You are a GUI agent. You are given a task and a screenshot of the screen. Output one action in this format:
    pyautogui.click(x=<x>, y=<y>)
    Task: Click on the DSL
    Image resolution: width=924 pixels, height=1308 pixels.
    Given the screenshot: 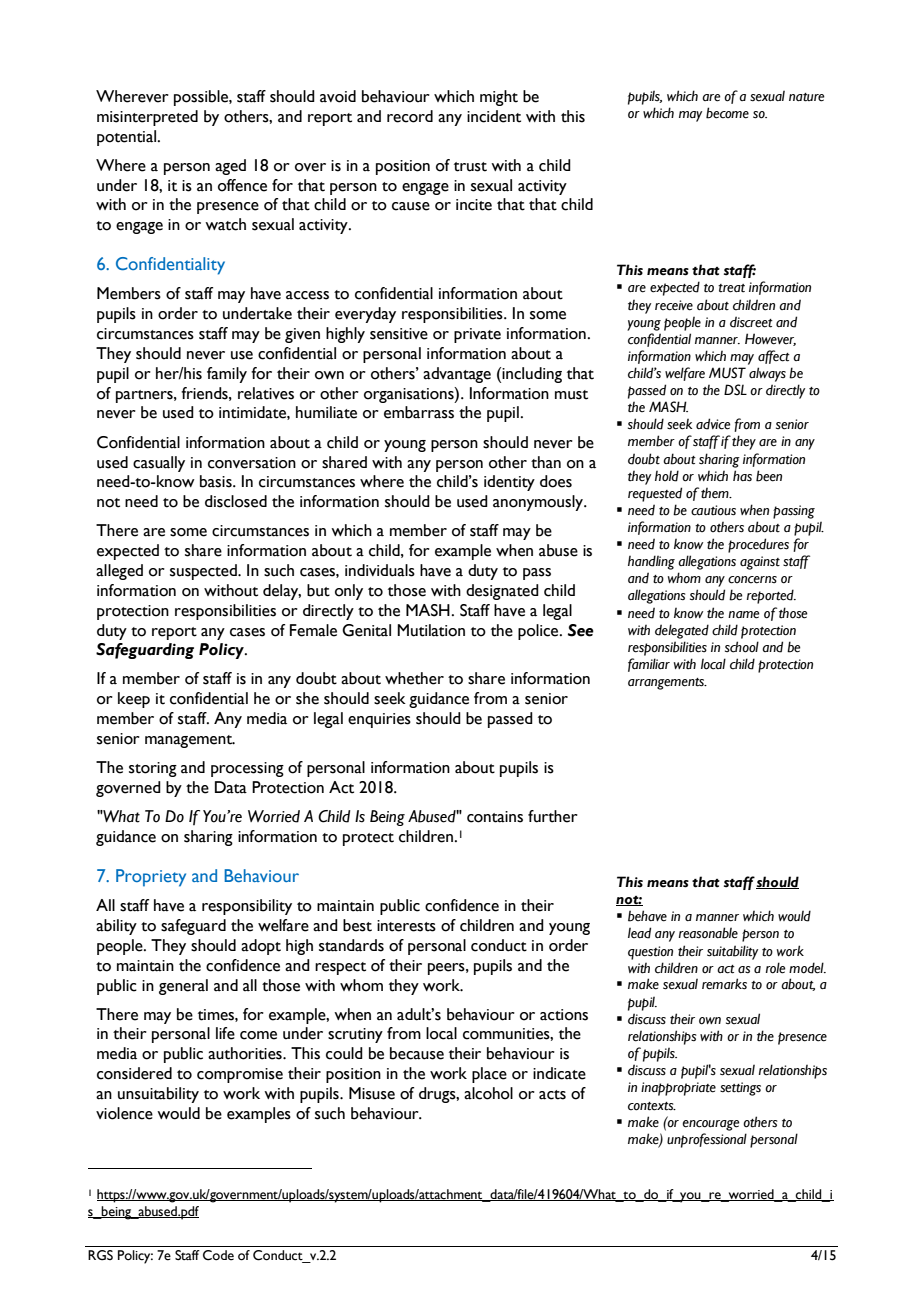 What is the action you would take?
    pyautogui.click(x=735, y=390)
